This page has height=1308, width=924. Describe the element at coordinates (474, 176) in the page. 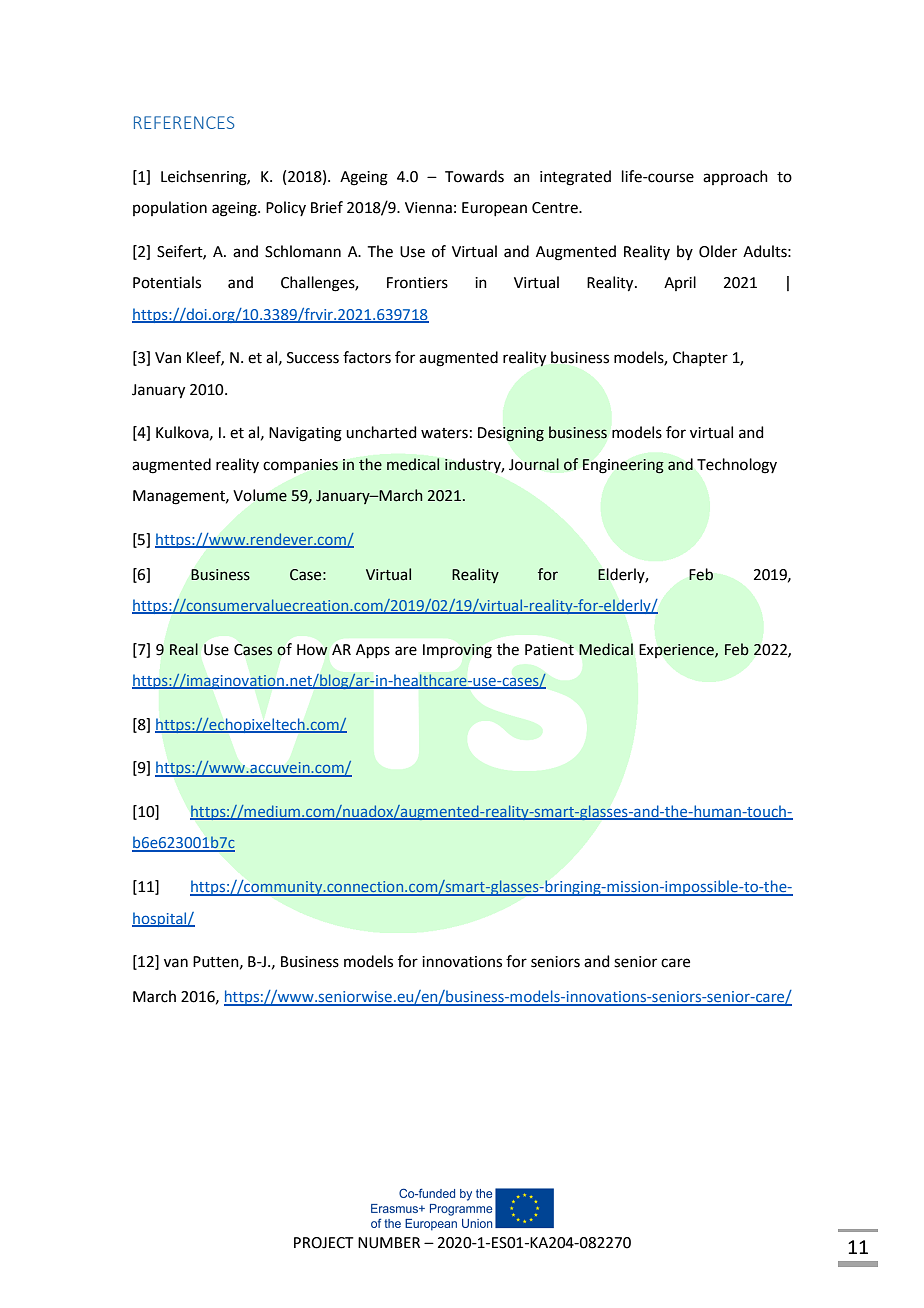

I see `Towards` at that location.
